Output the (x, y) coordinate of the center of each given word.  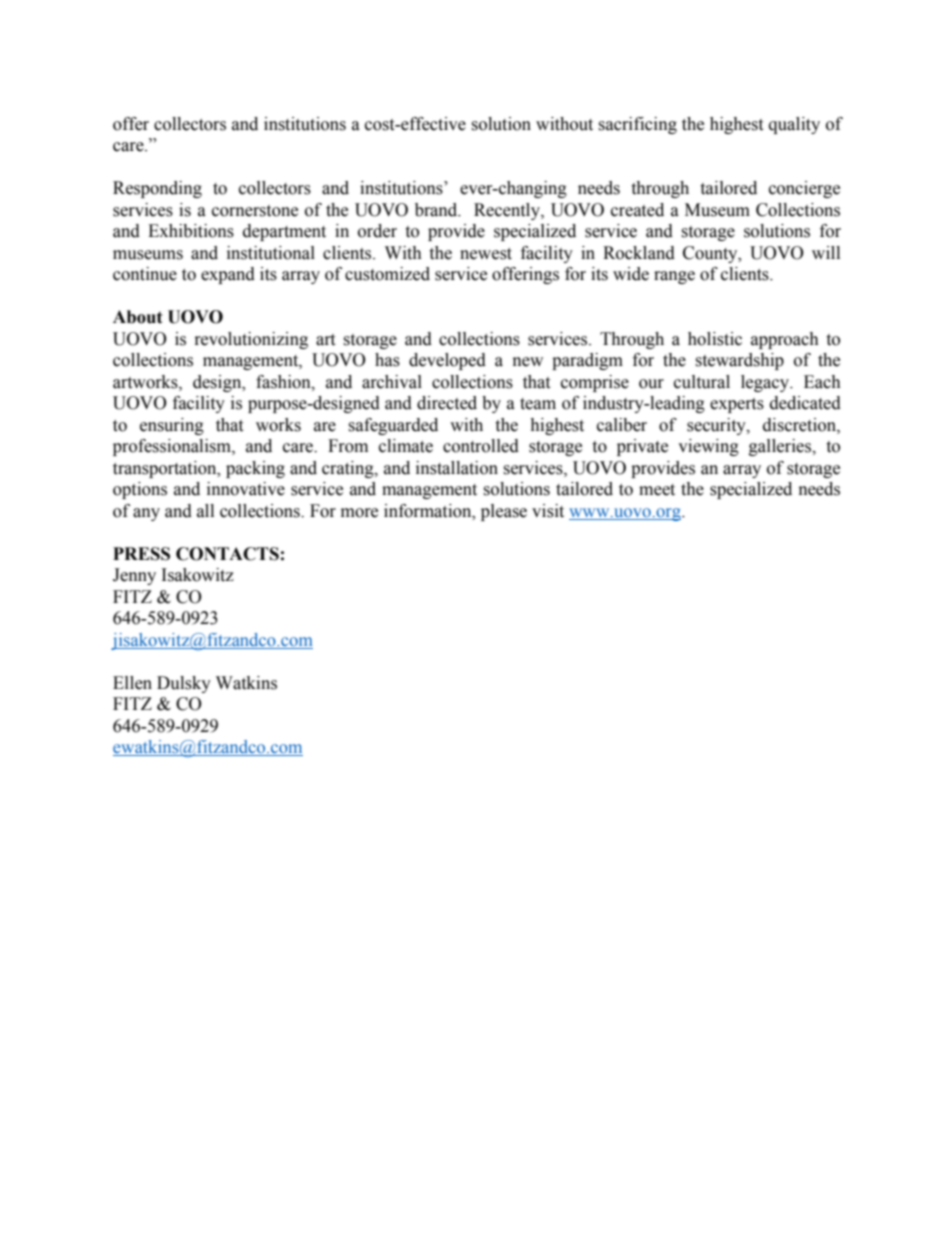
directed (447, 403)
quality (794, 125)
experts (737, 405)
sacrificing (637, 125)
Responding (157, 189)
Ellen (132, 683)
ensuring (172, 426)
